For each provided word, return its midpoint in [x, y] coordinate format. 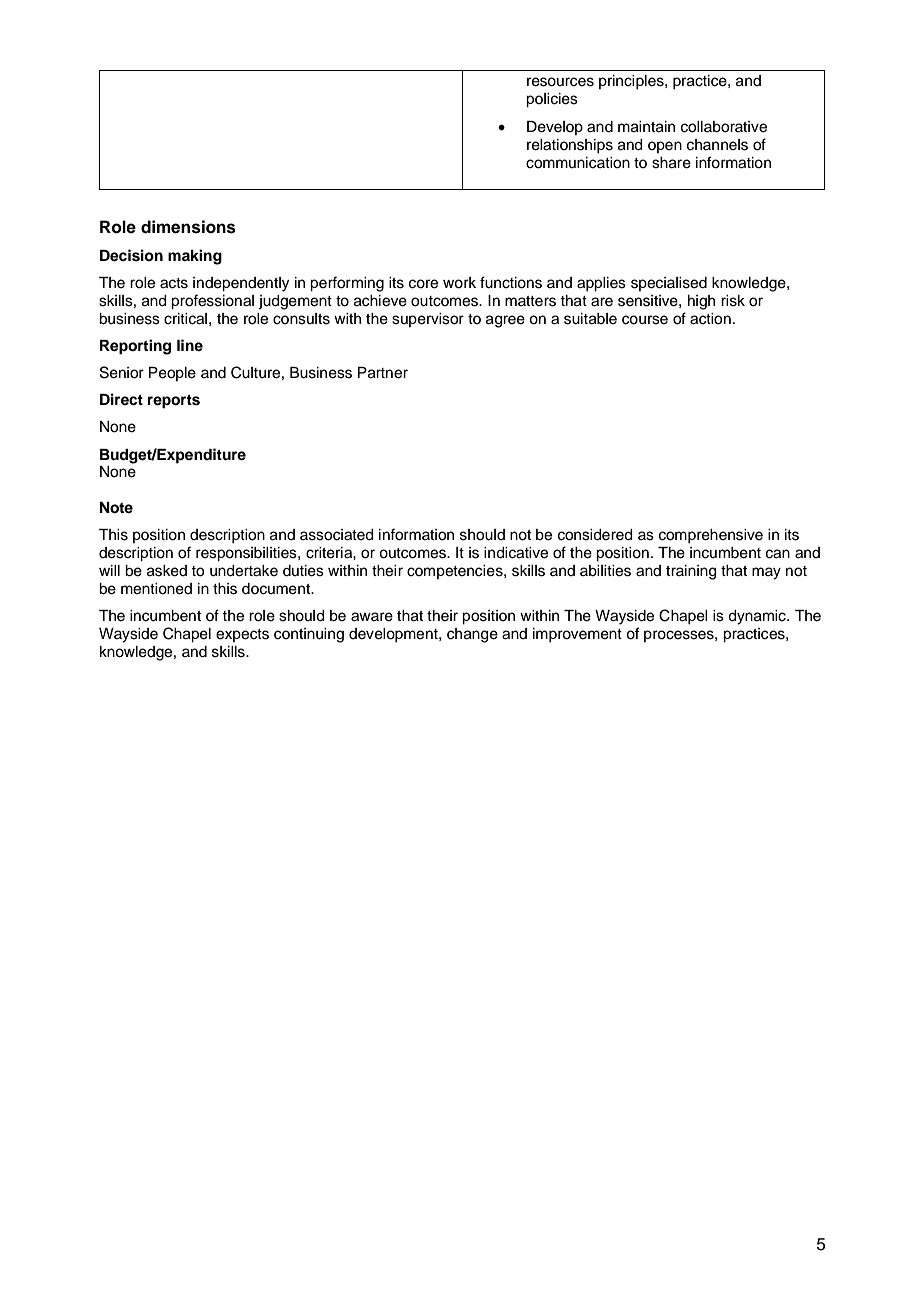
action [710, 319]
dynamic [758, 617]
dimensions [188, 227]
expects [242, 635]
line [190, 345]
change [472, 635]
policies [552, 100]
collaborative [724, 127]
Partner [383, 373]
